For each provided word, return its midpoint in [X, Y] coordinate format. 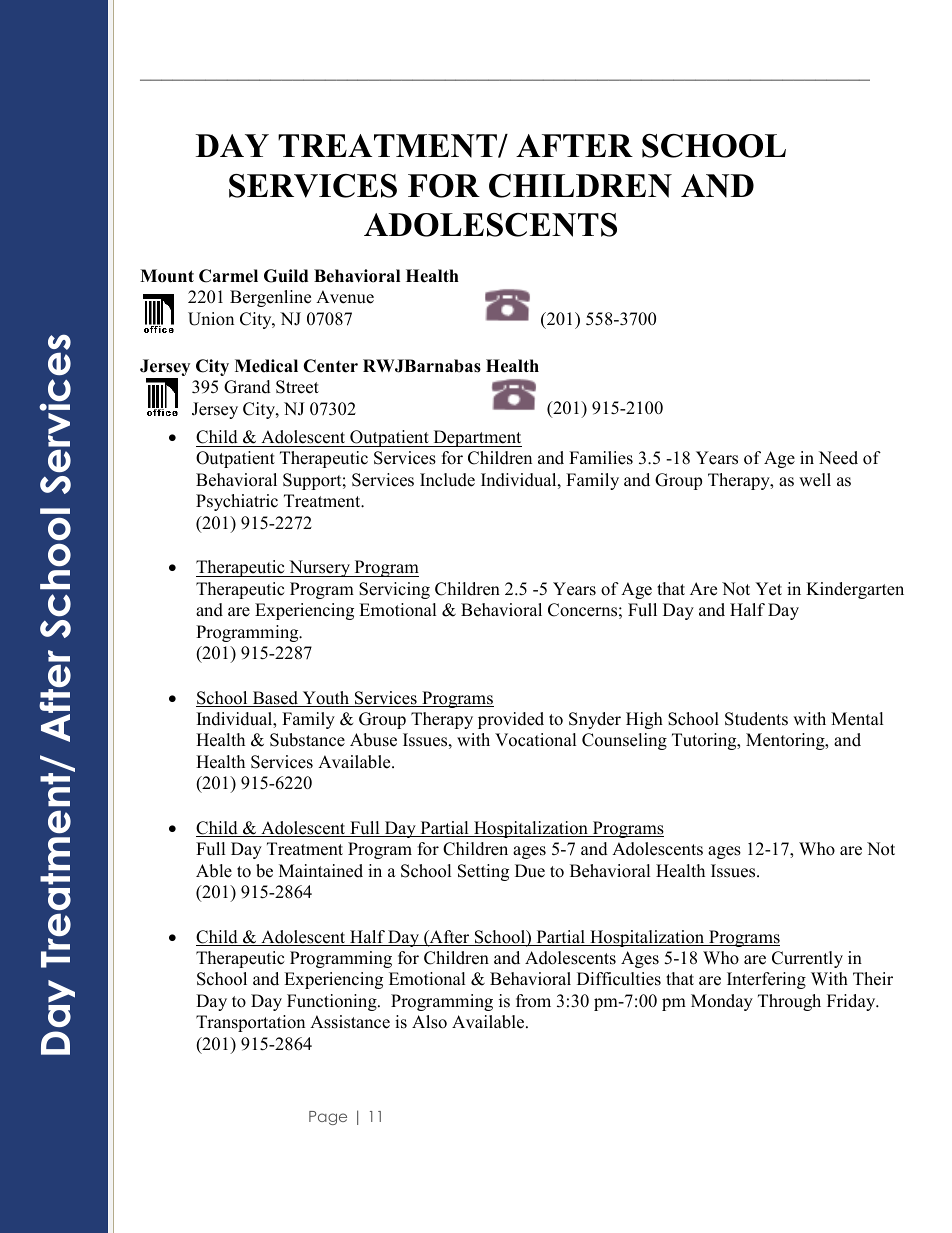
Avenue [345, 297]
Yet [768, 589]
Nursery [320, 568]
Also [429, 1022]
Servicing [394, 590]
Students [756, 719]
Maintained [321, 871]
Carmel [228, 276]
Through [789, 1002]
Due [530, 871]
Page [328, 1118]
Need [838, 458]
